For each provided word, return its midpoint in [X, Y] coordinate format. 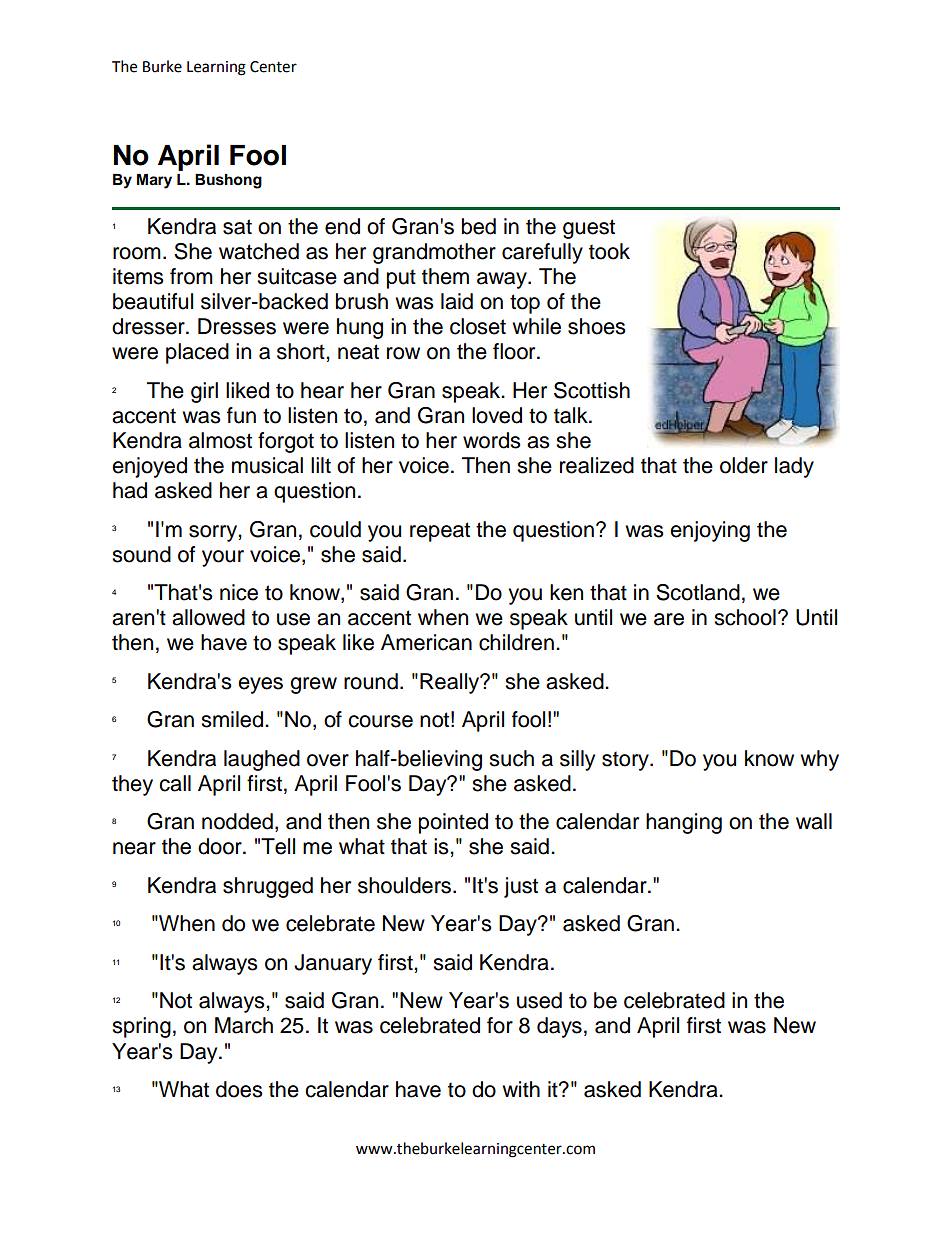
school [745, 617]
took [609, 251]
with [521, 1089]
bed [479, 226]
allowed [208, 617]
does [239, 1089]
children [516, 642]
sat [237, 227]
